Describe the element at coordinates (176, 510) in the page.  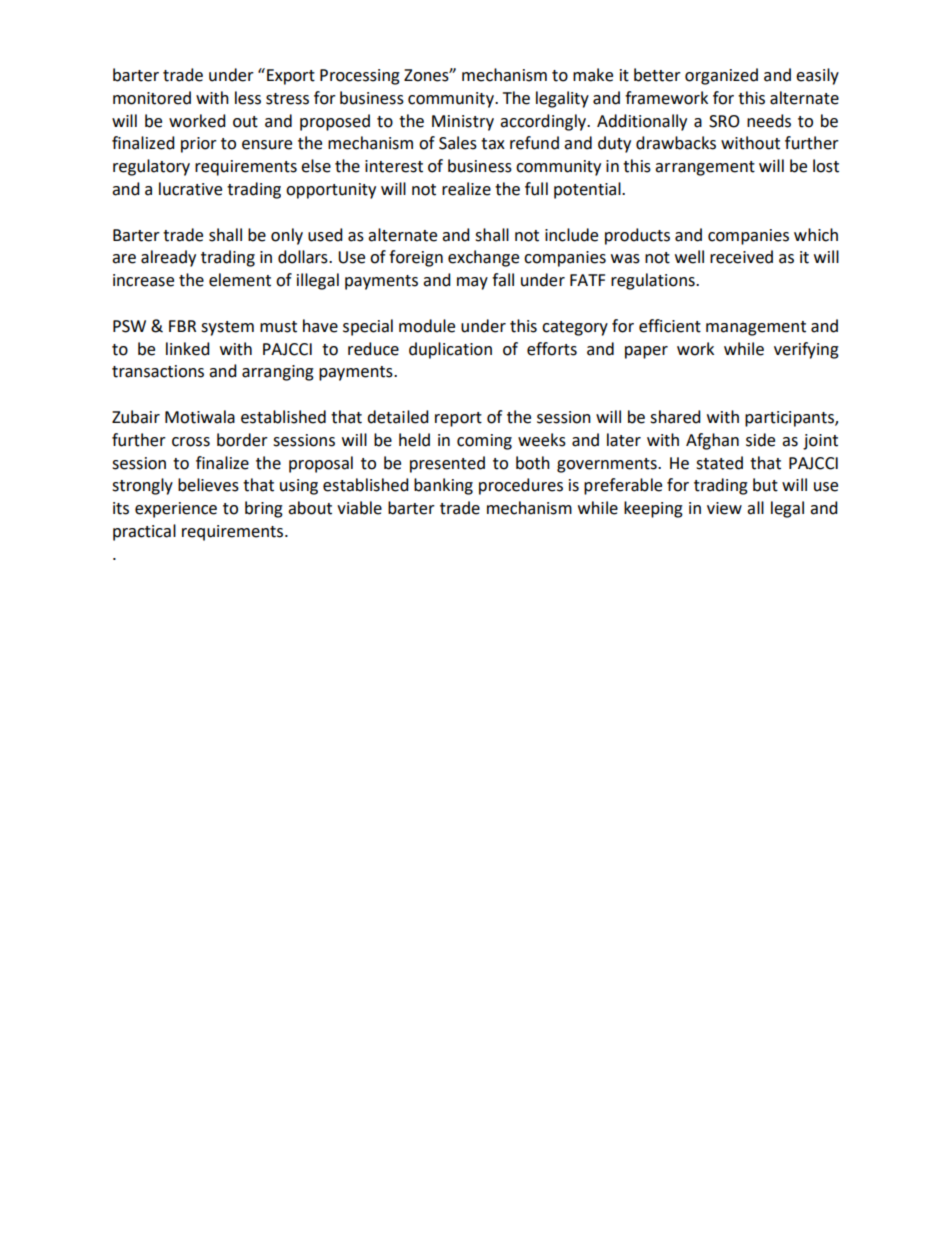
I see `experience` at that location.
